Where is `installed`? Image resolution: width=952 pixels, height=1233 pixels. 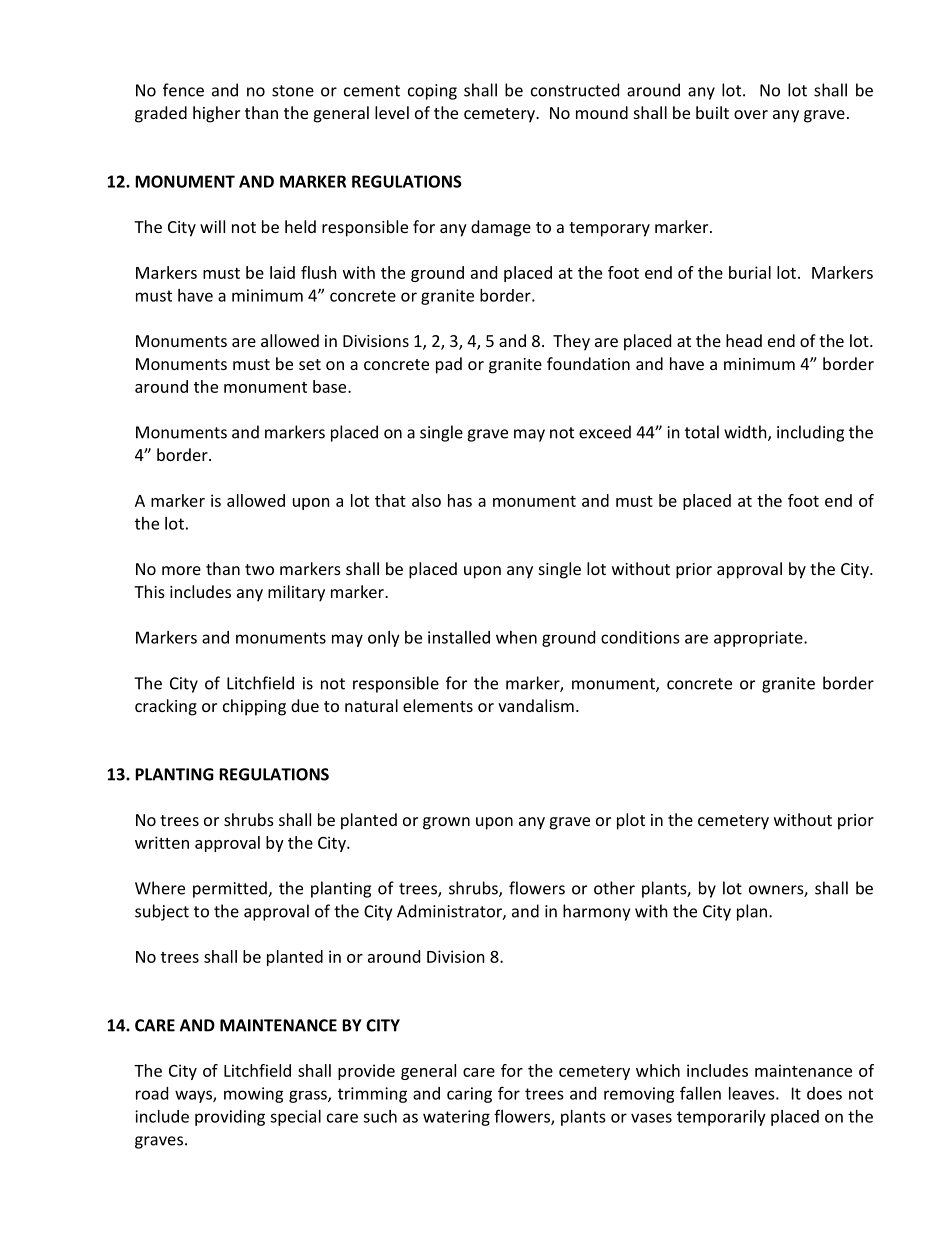 installed is located at coordinates (459, 637).
